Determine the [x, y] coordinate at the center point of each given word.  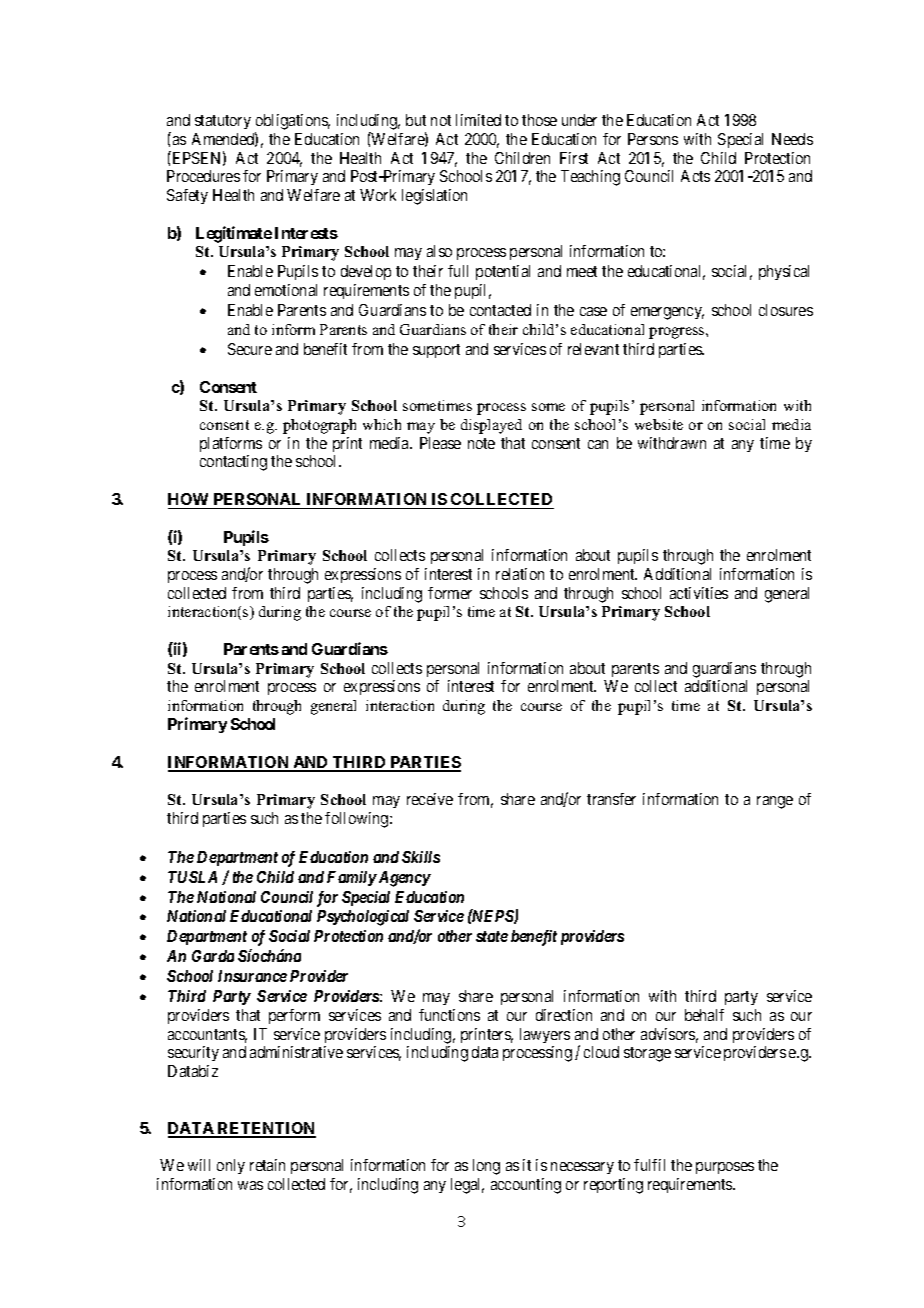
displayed [491, 426]
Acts [695, 176]
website [659, 424]
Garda [213, 956]
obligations [292, 123]
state [492, 936]
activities [699, 593]
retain [267, 1165]
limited [478, 120]
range [775, 802]
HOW [188, 499]
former [450, 593]
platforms [231, 444]
